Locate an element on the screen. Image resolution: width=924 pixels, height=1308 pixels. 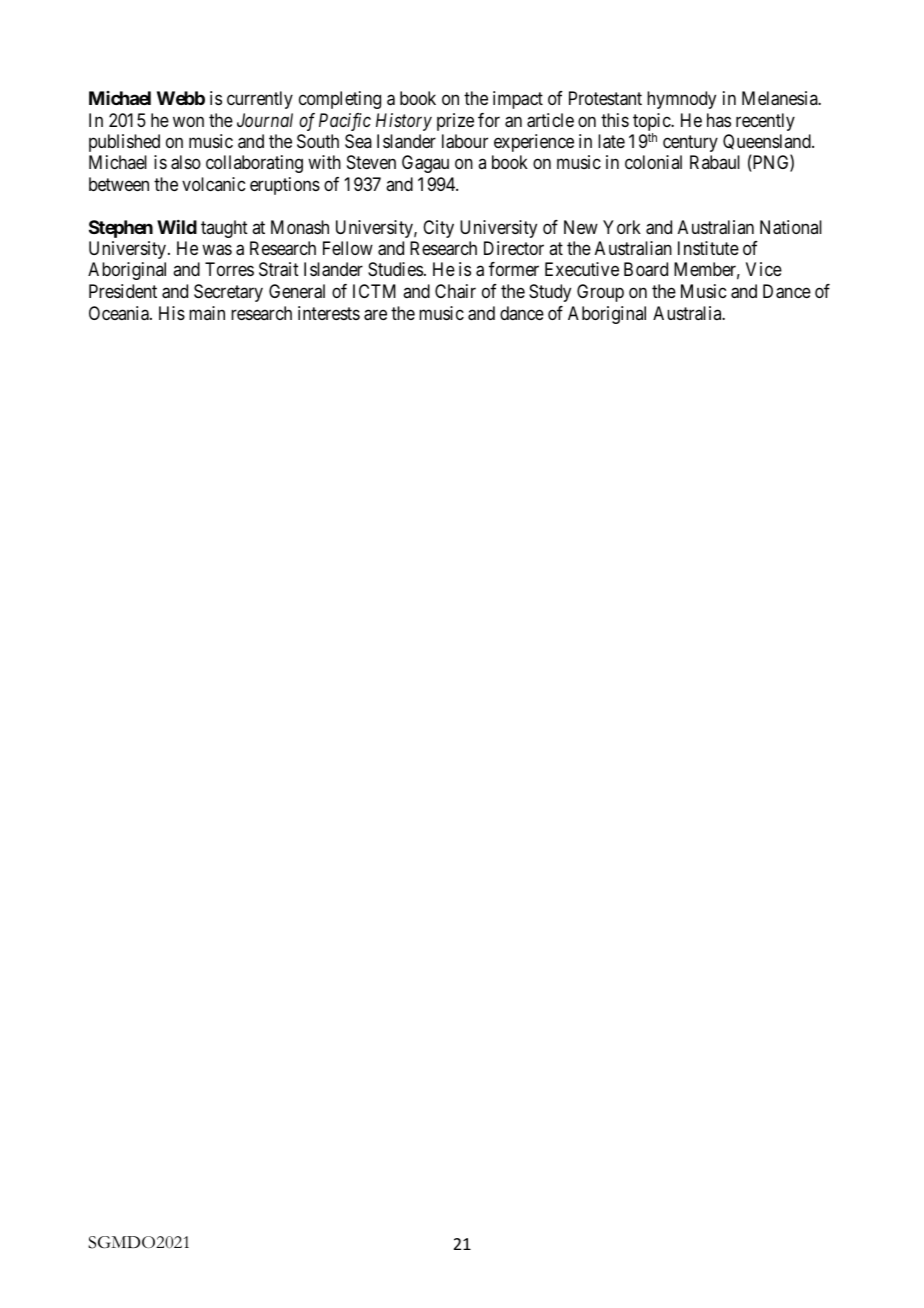
main is located at coordinates (207, 313).
